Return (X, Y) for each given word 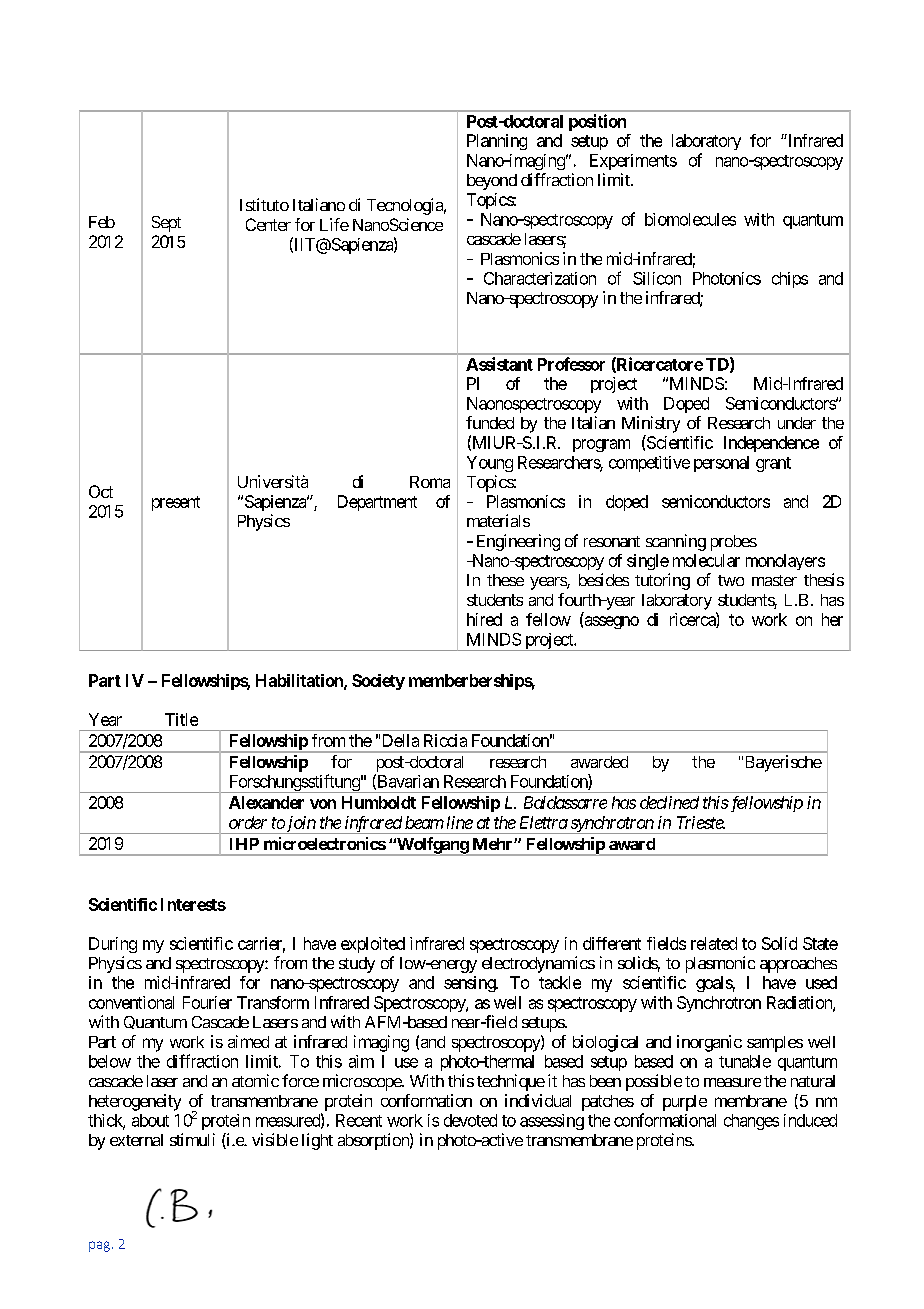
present (176, 503)
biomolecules (690, 219)
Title (181, 719)
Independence (771, 444)
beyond (492, 182)
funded (490, 422)
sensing (470, 984)
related (714, 943)
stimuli (192, 1139)
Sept (166, 224)
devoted (470, 1120)
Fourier (207, 1002)
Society (378, 682)
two (731, 580)
